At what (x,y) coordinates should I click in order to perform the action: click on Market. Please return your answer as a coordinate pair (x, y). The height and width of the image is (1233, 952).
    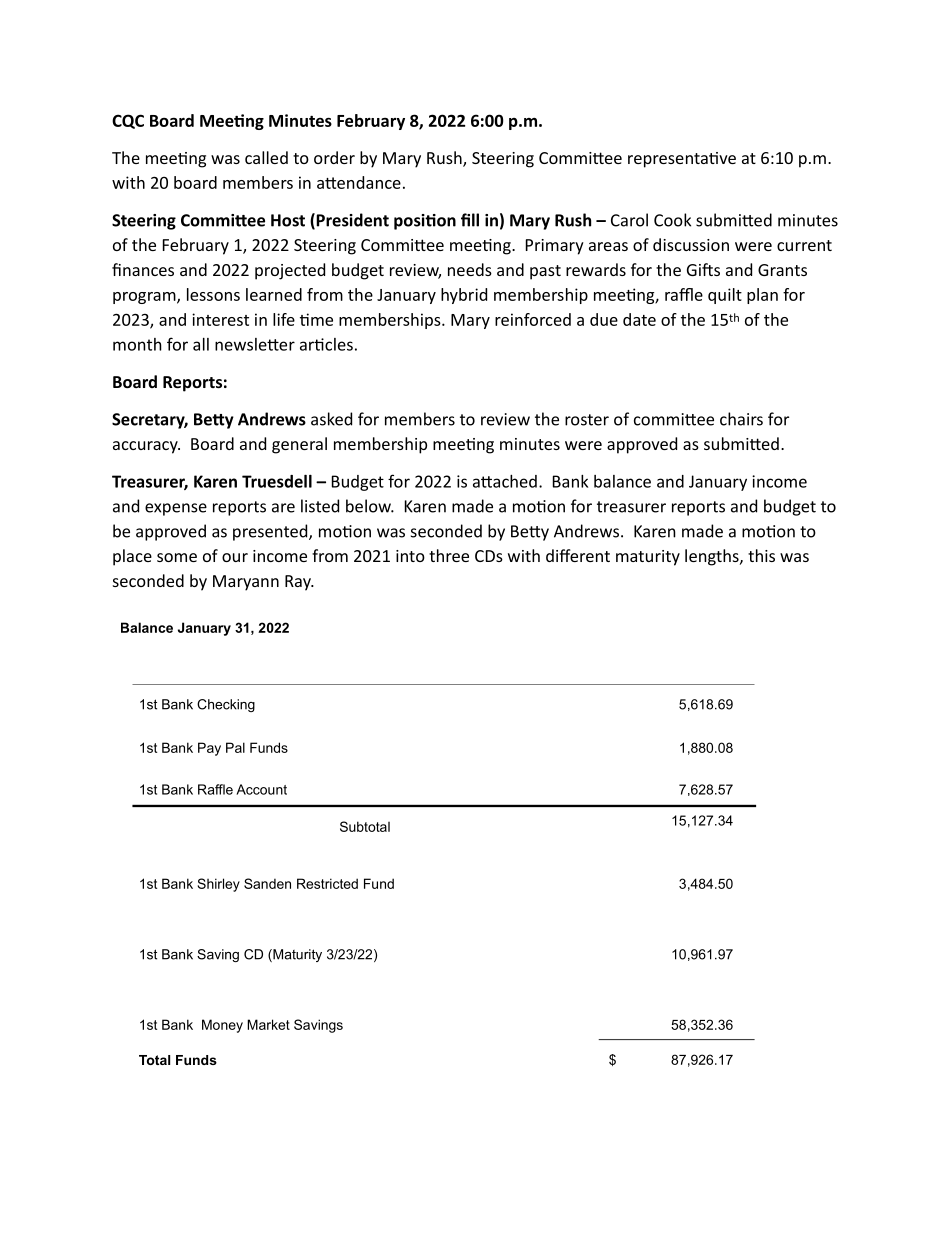
    Looking at the image, I should click on (268, 1024).
